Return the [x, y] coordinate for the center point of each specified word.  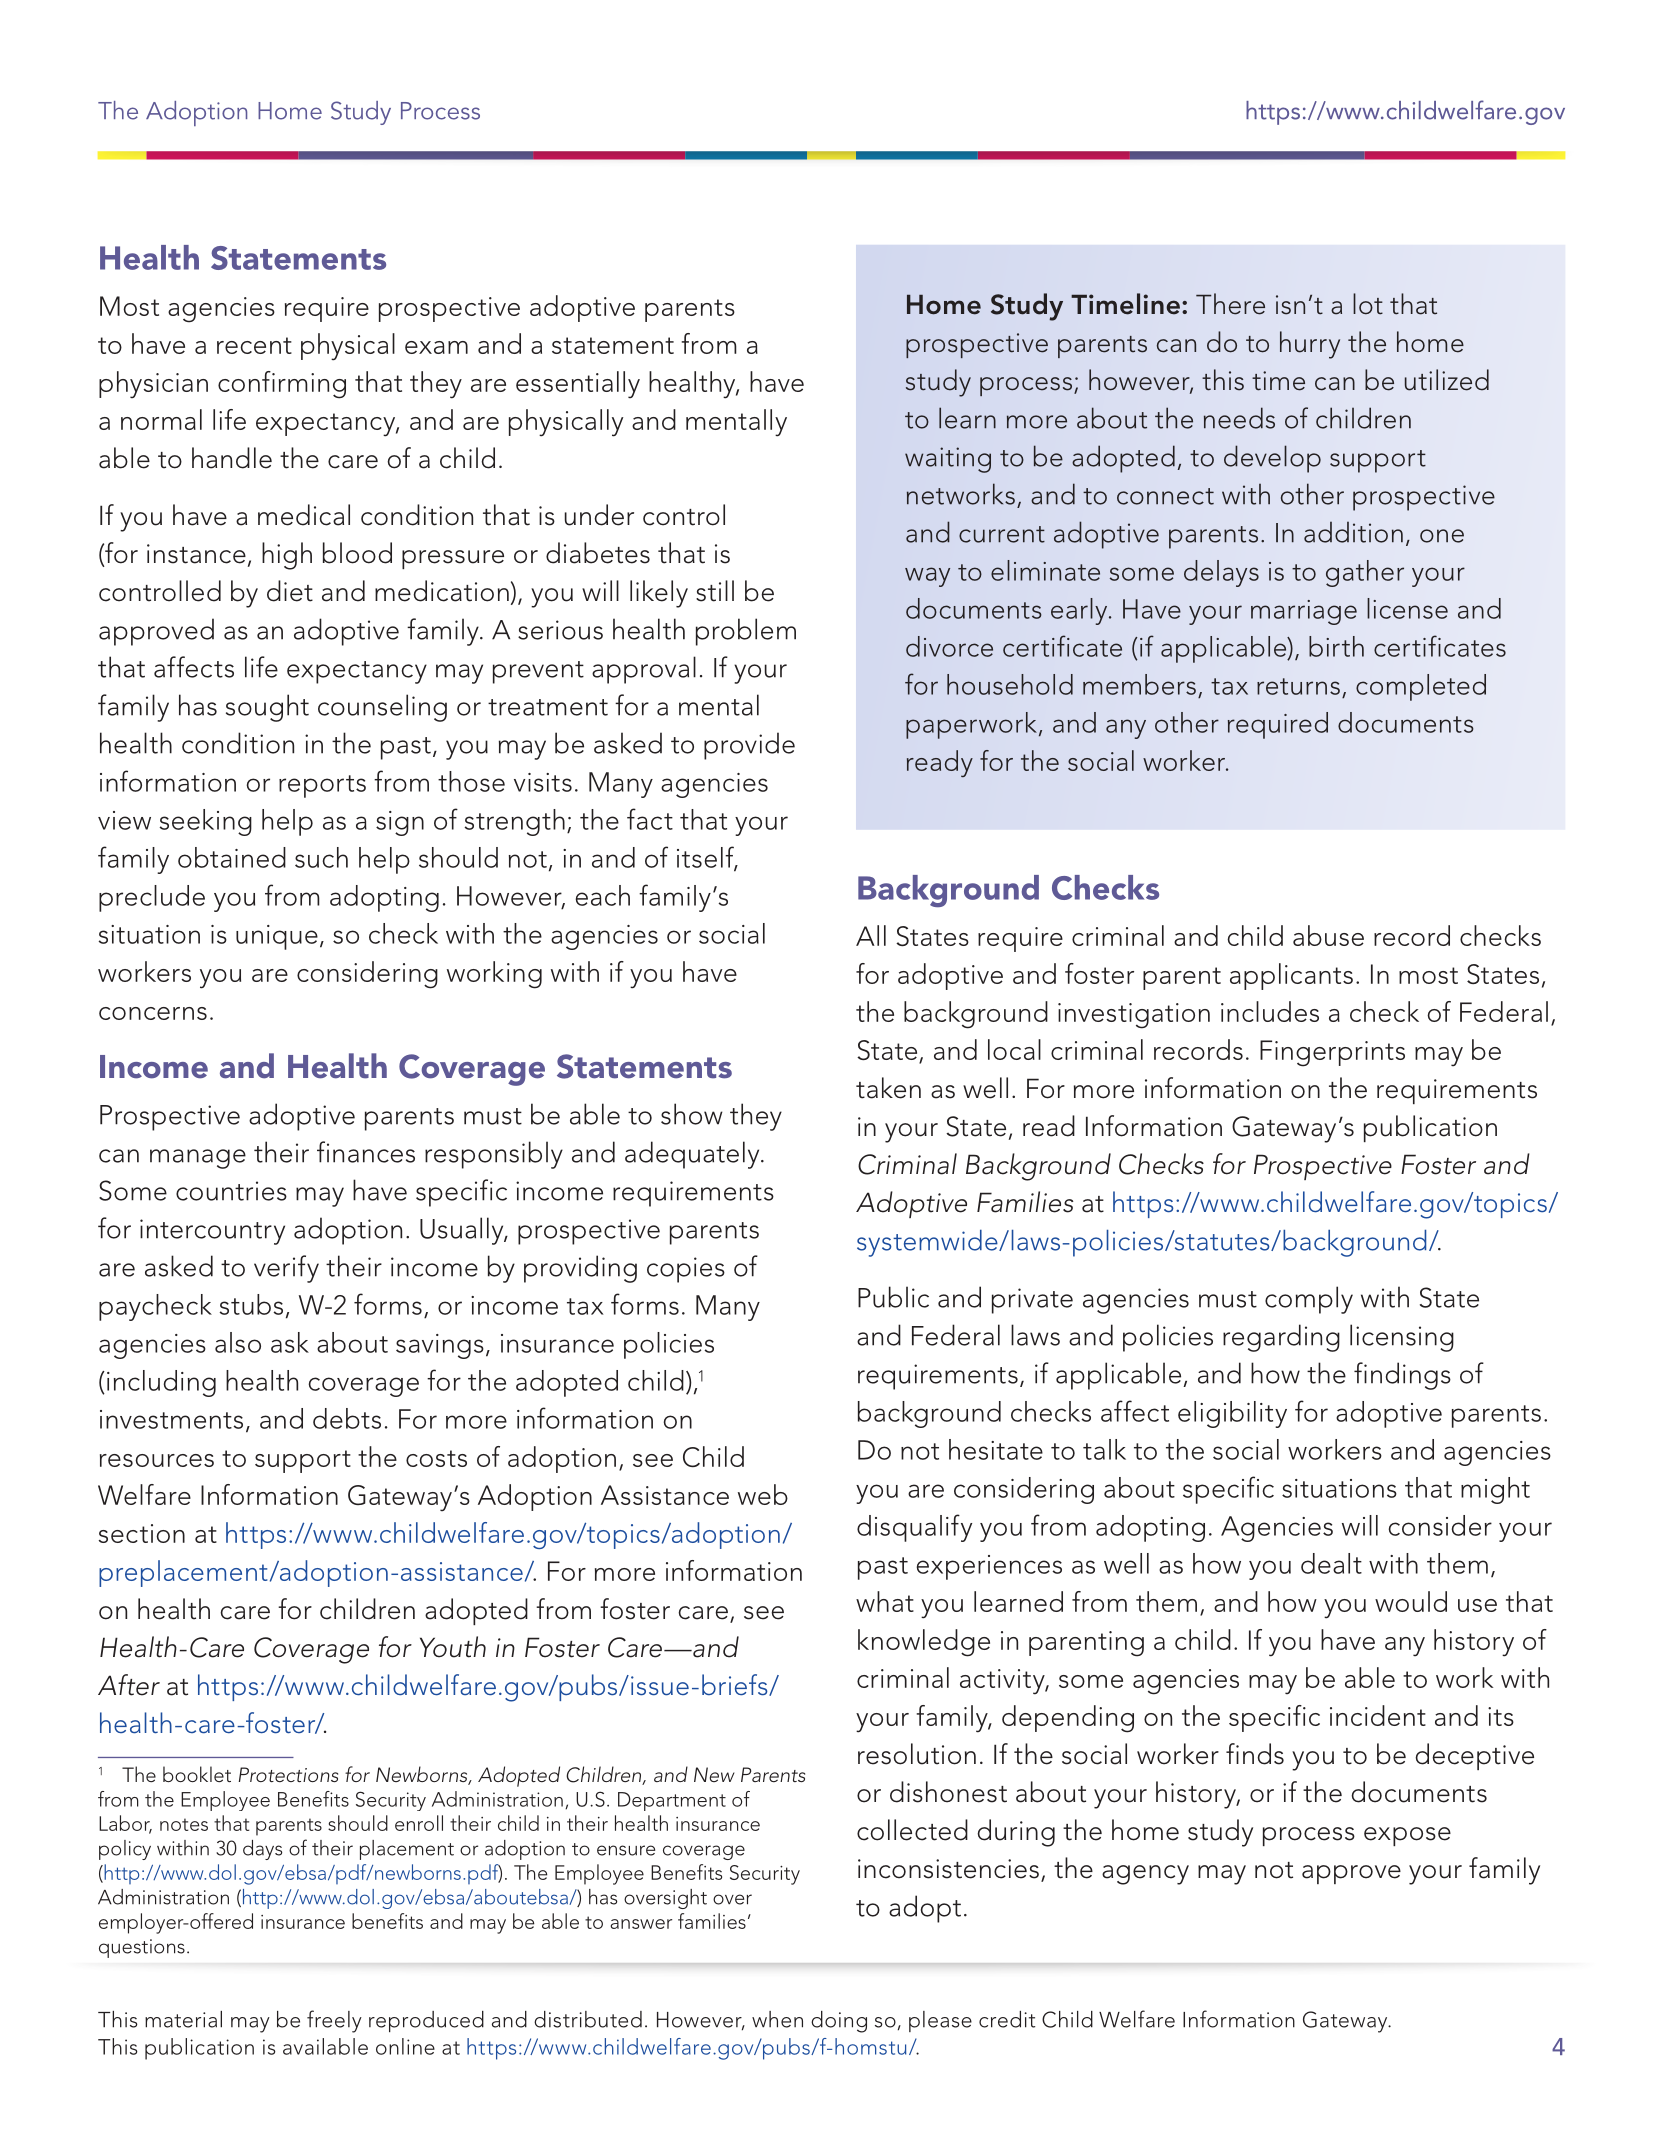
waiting [948, 460]
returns [1298, 686]
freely [334, 2021]
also [238, 1342]
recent [254, 345]
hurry [1310, 345]
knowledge [924, 1643]
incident [1378, 1715]
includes [1270, 1011]
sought [267, 708]
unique [277, 937]
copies [686, 1270]
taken [888, 1088]
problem [746, 632]
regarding [1281, 1338]
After [129, 1685]
